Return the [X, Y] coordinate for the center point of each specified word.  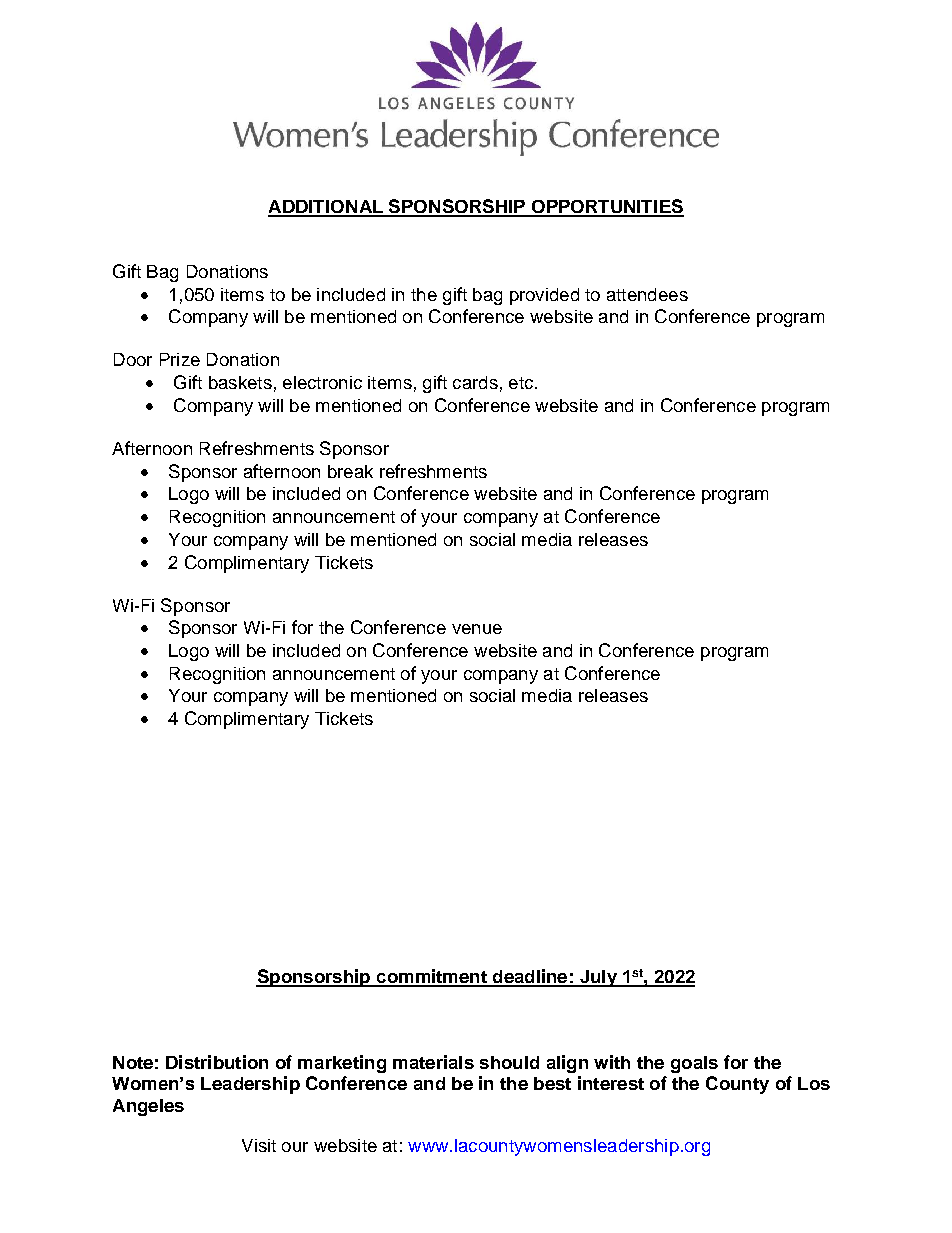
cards [475, 382]
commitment [431, 977]
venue [477, 629]
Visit [259, 1145]
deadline [530, 977]
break [350, 471]
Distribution [217, 1062]
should [509, 1062]
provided [544, 296]
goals [694, 1064]
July [598, 978]
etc [521, 383]
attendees [647, 294]
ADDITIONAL [327, 208]
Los [814, 1083]
